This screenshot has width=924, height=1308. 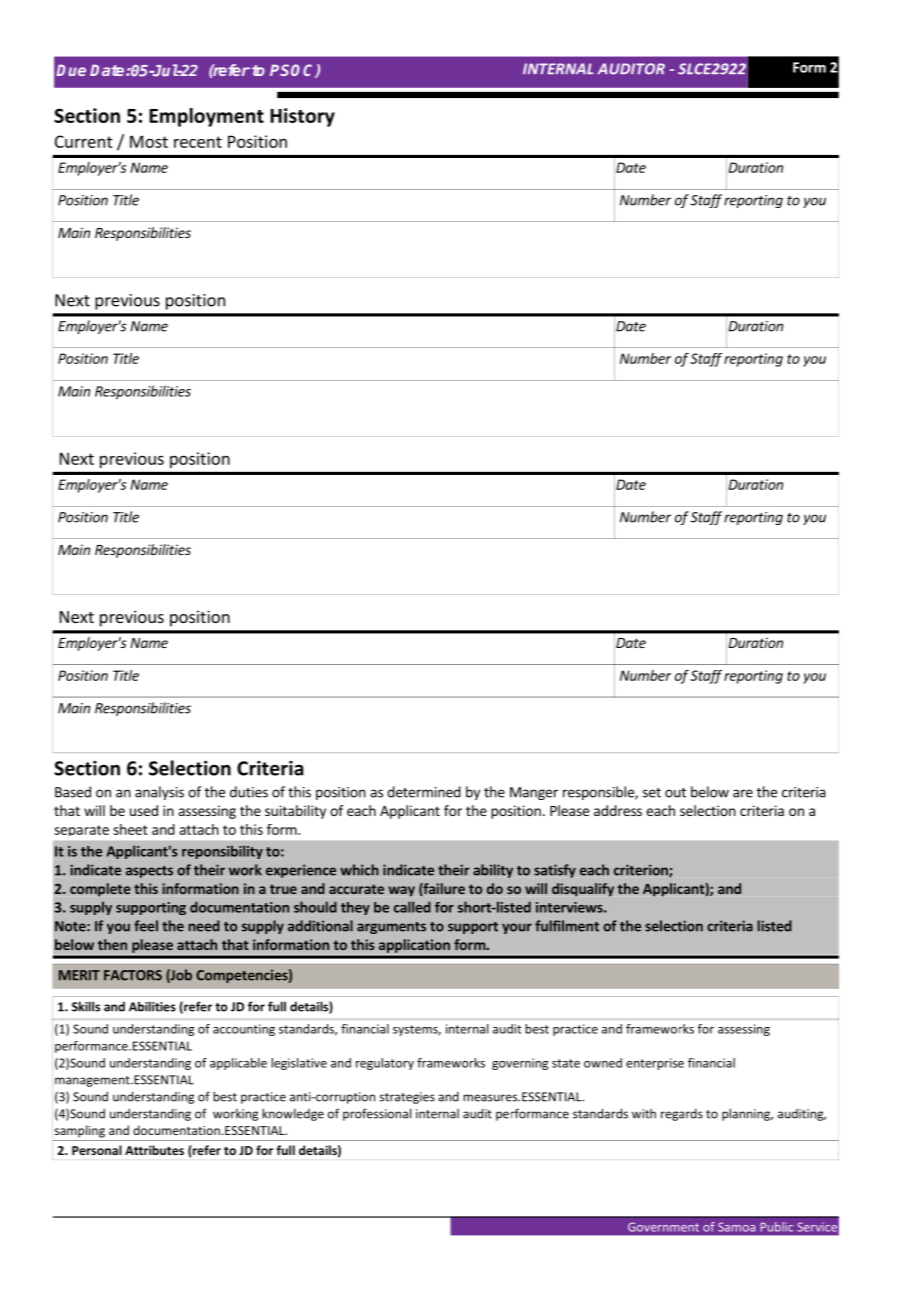 I want to click on History, so click(x=302, y=117).
